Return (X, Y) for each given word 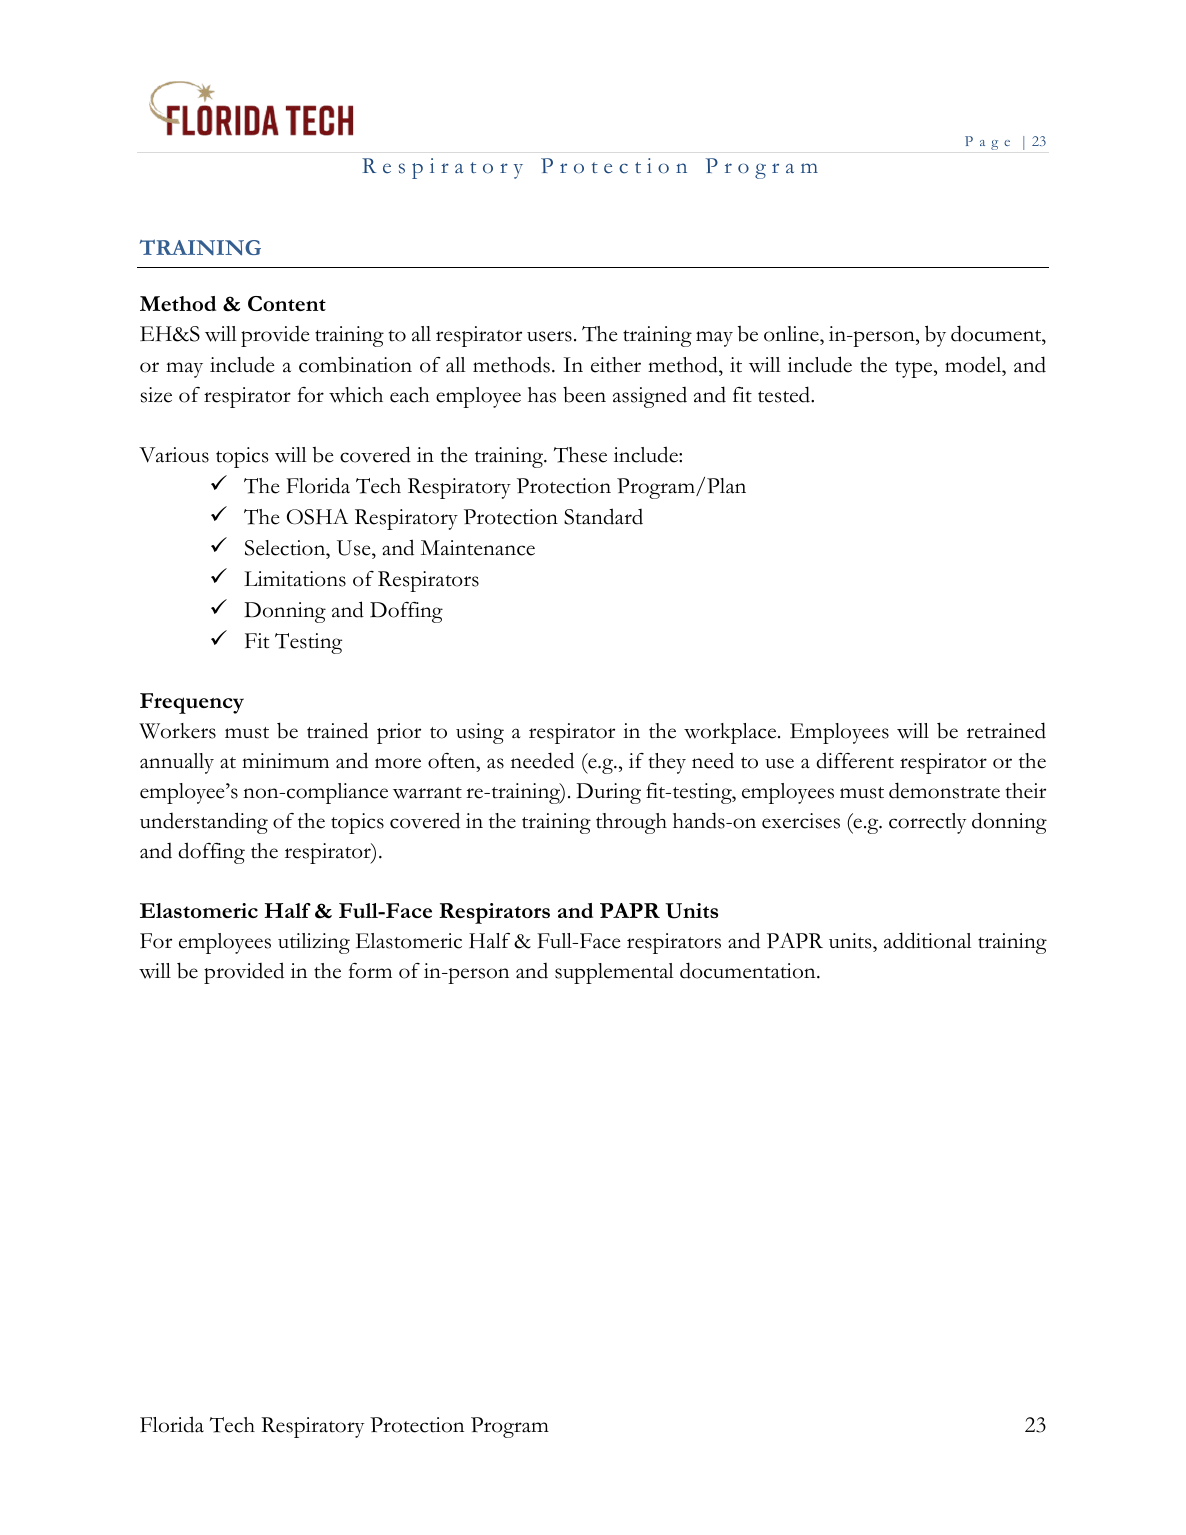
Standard (603, 516)
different (855, 760)
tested (785, 394)
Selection (286, 548)
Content (287, 303)
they (667, 763)
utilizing (314, 943)
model (974, 364)
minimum (285, 760)
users (549, 336)
